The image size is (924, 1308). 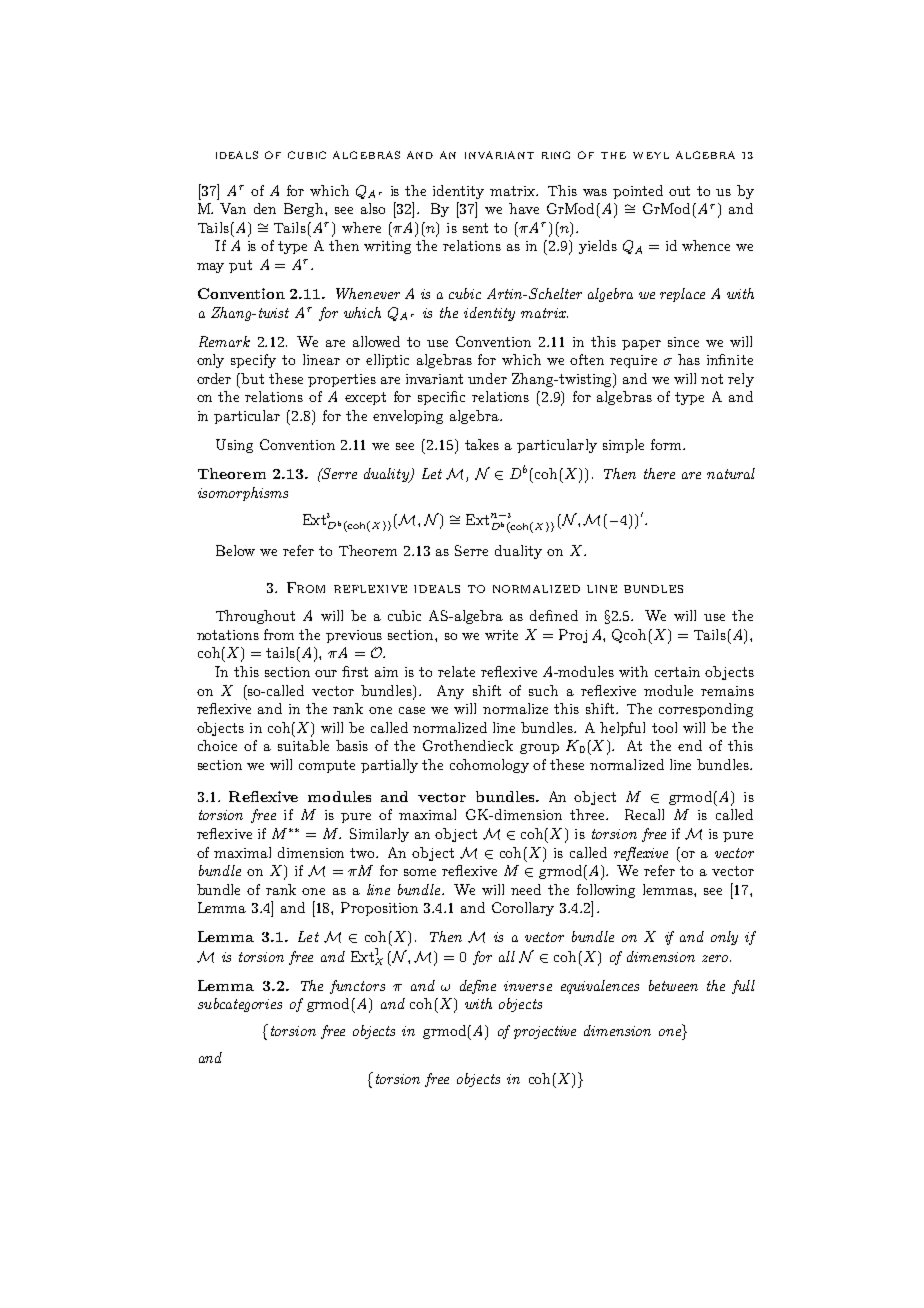 What do you see at coordinates (677, 672) in the image?
I see `certain` at bounding box center [677, 672].
